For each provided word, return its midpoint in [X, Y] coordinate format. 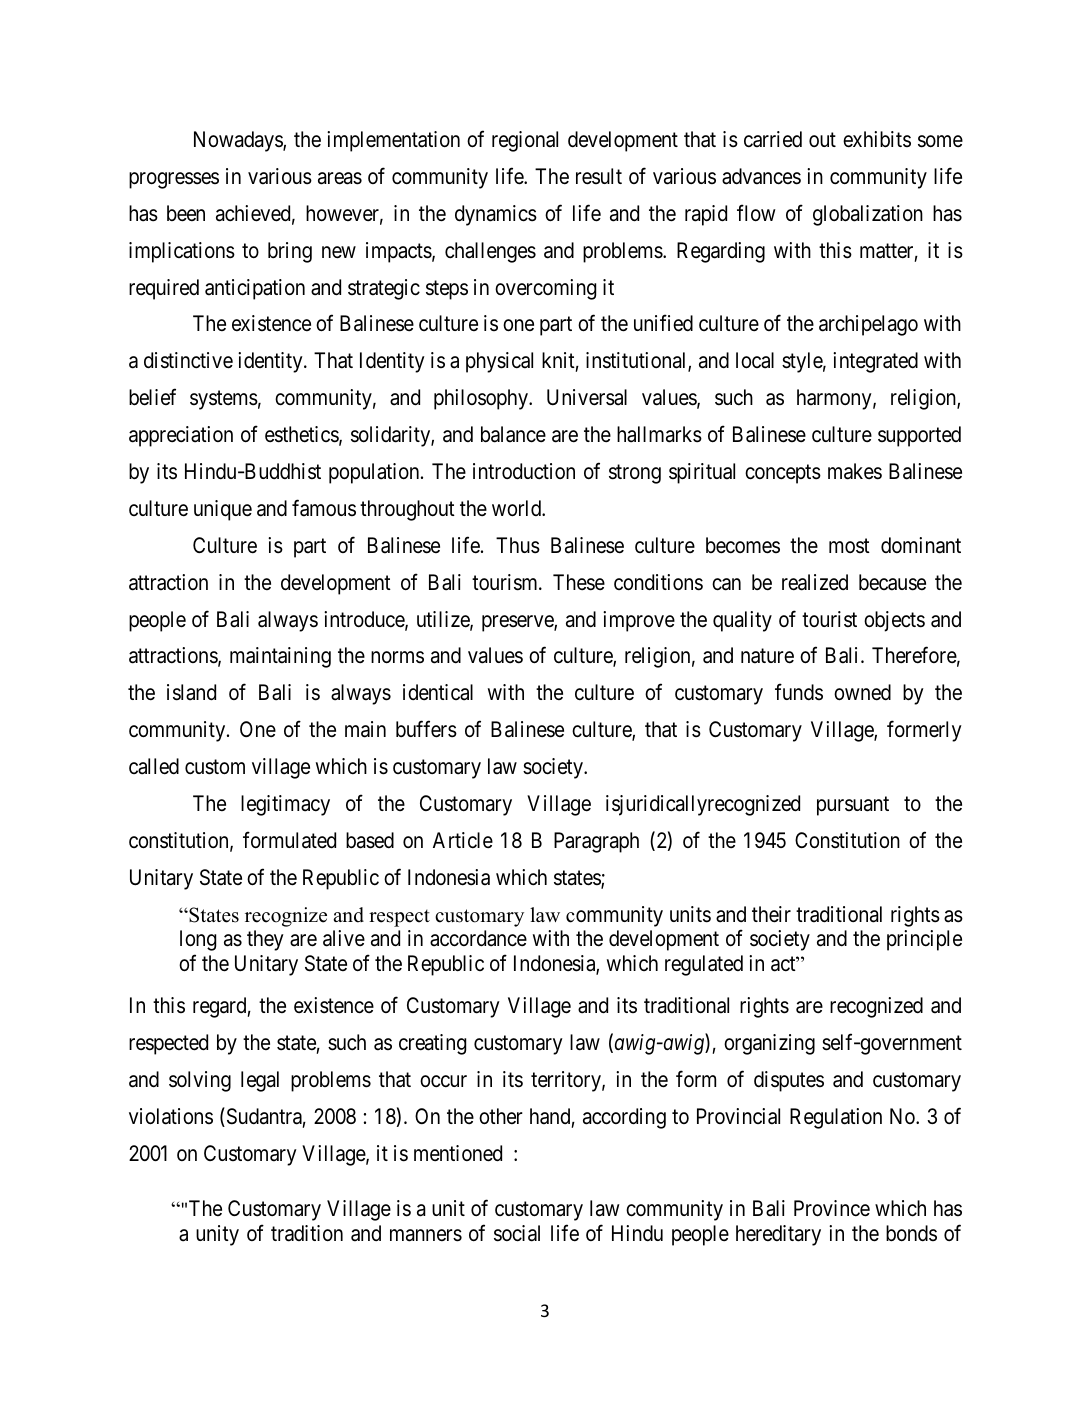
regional [525, 141]
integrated [875, 362]
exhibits [877, 139]
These [579, 582]
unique [223, 510]
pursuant [853, 806]
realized [815, 582]
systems [224, 400]
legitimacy [285, 805]
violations [171, 1116]
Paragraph [596, 842]
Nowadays [239, 141]
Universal [587, 397]
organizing [769, 1044]
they [265, 940]
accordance [478, 938]
